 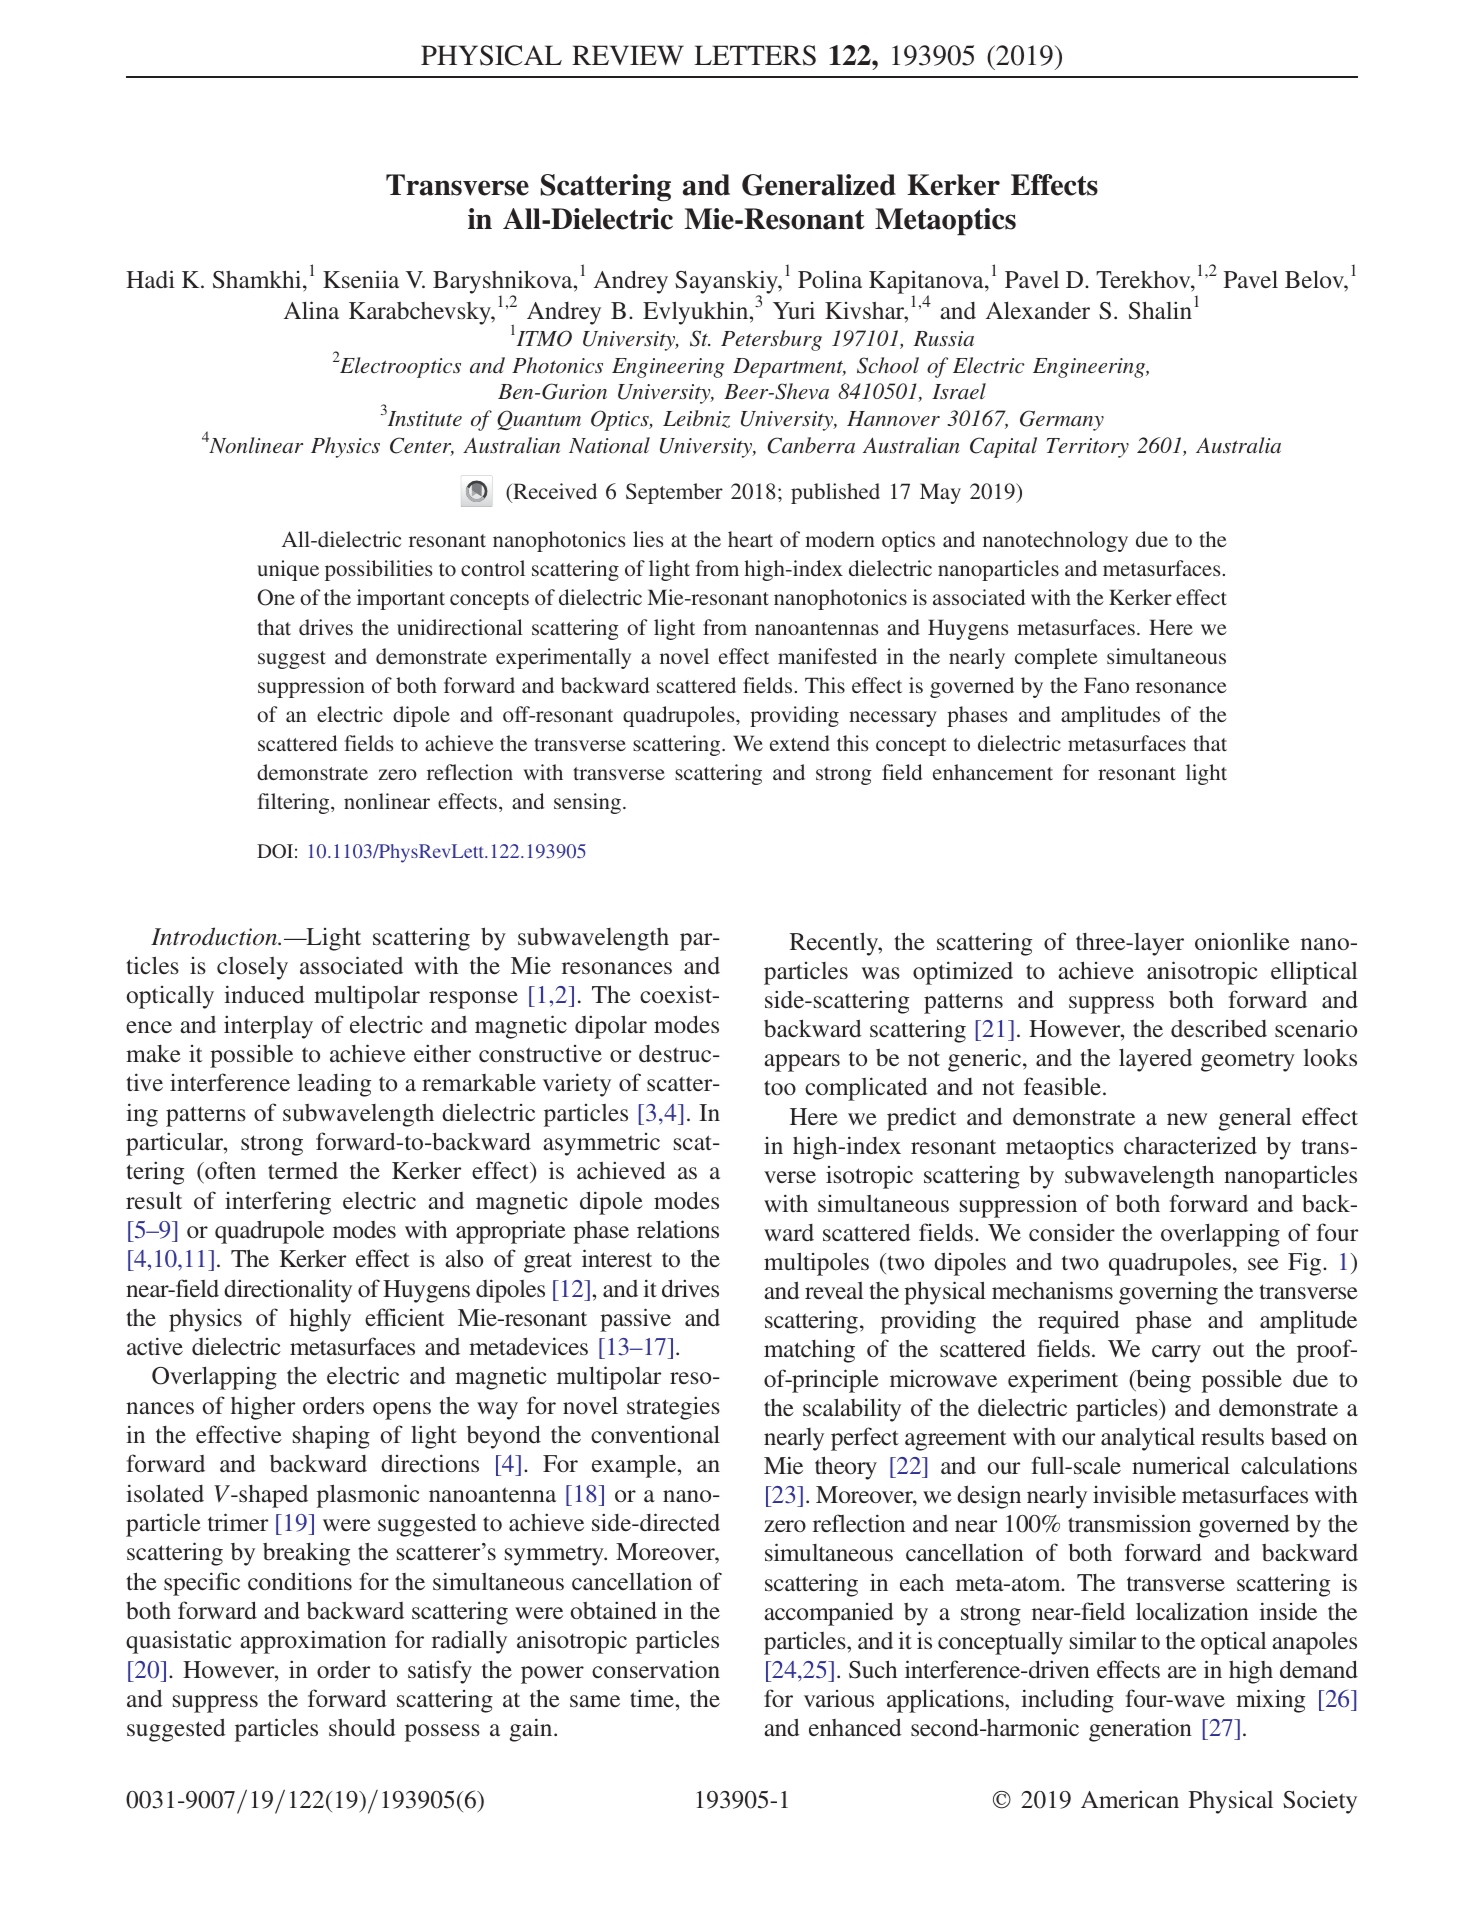 I want to click on generation, so click(x=1140, y=1730).
